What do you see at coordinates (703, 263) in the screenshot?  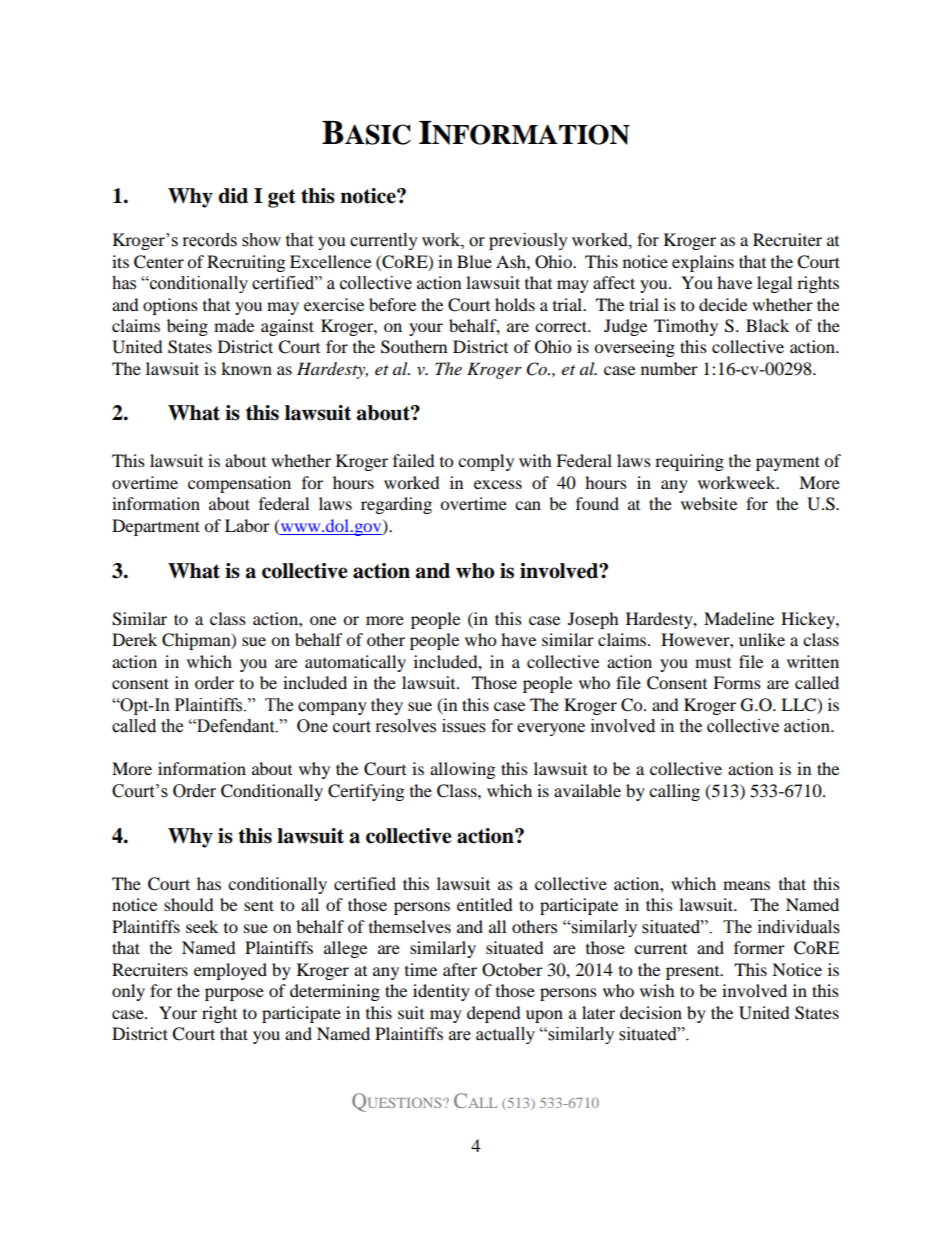 I see `explains` at bounding box center [703, 263].
